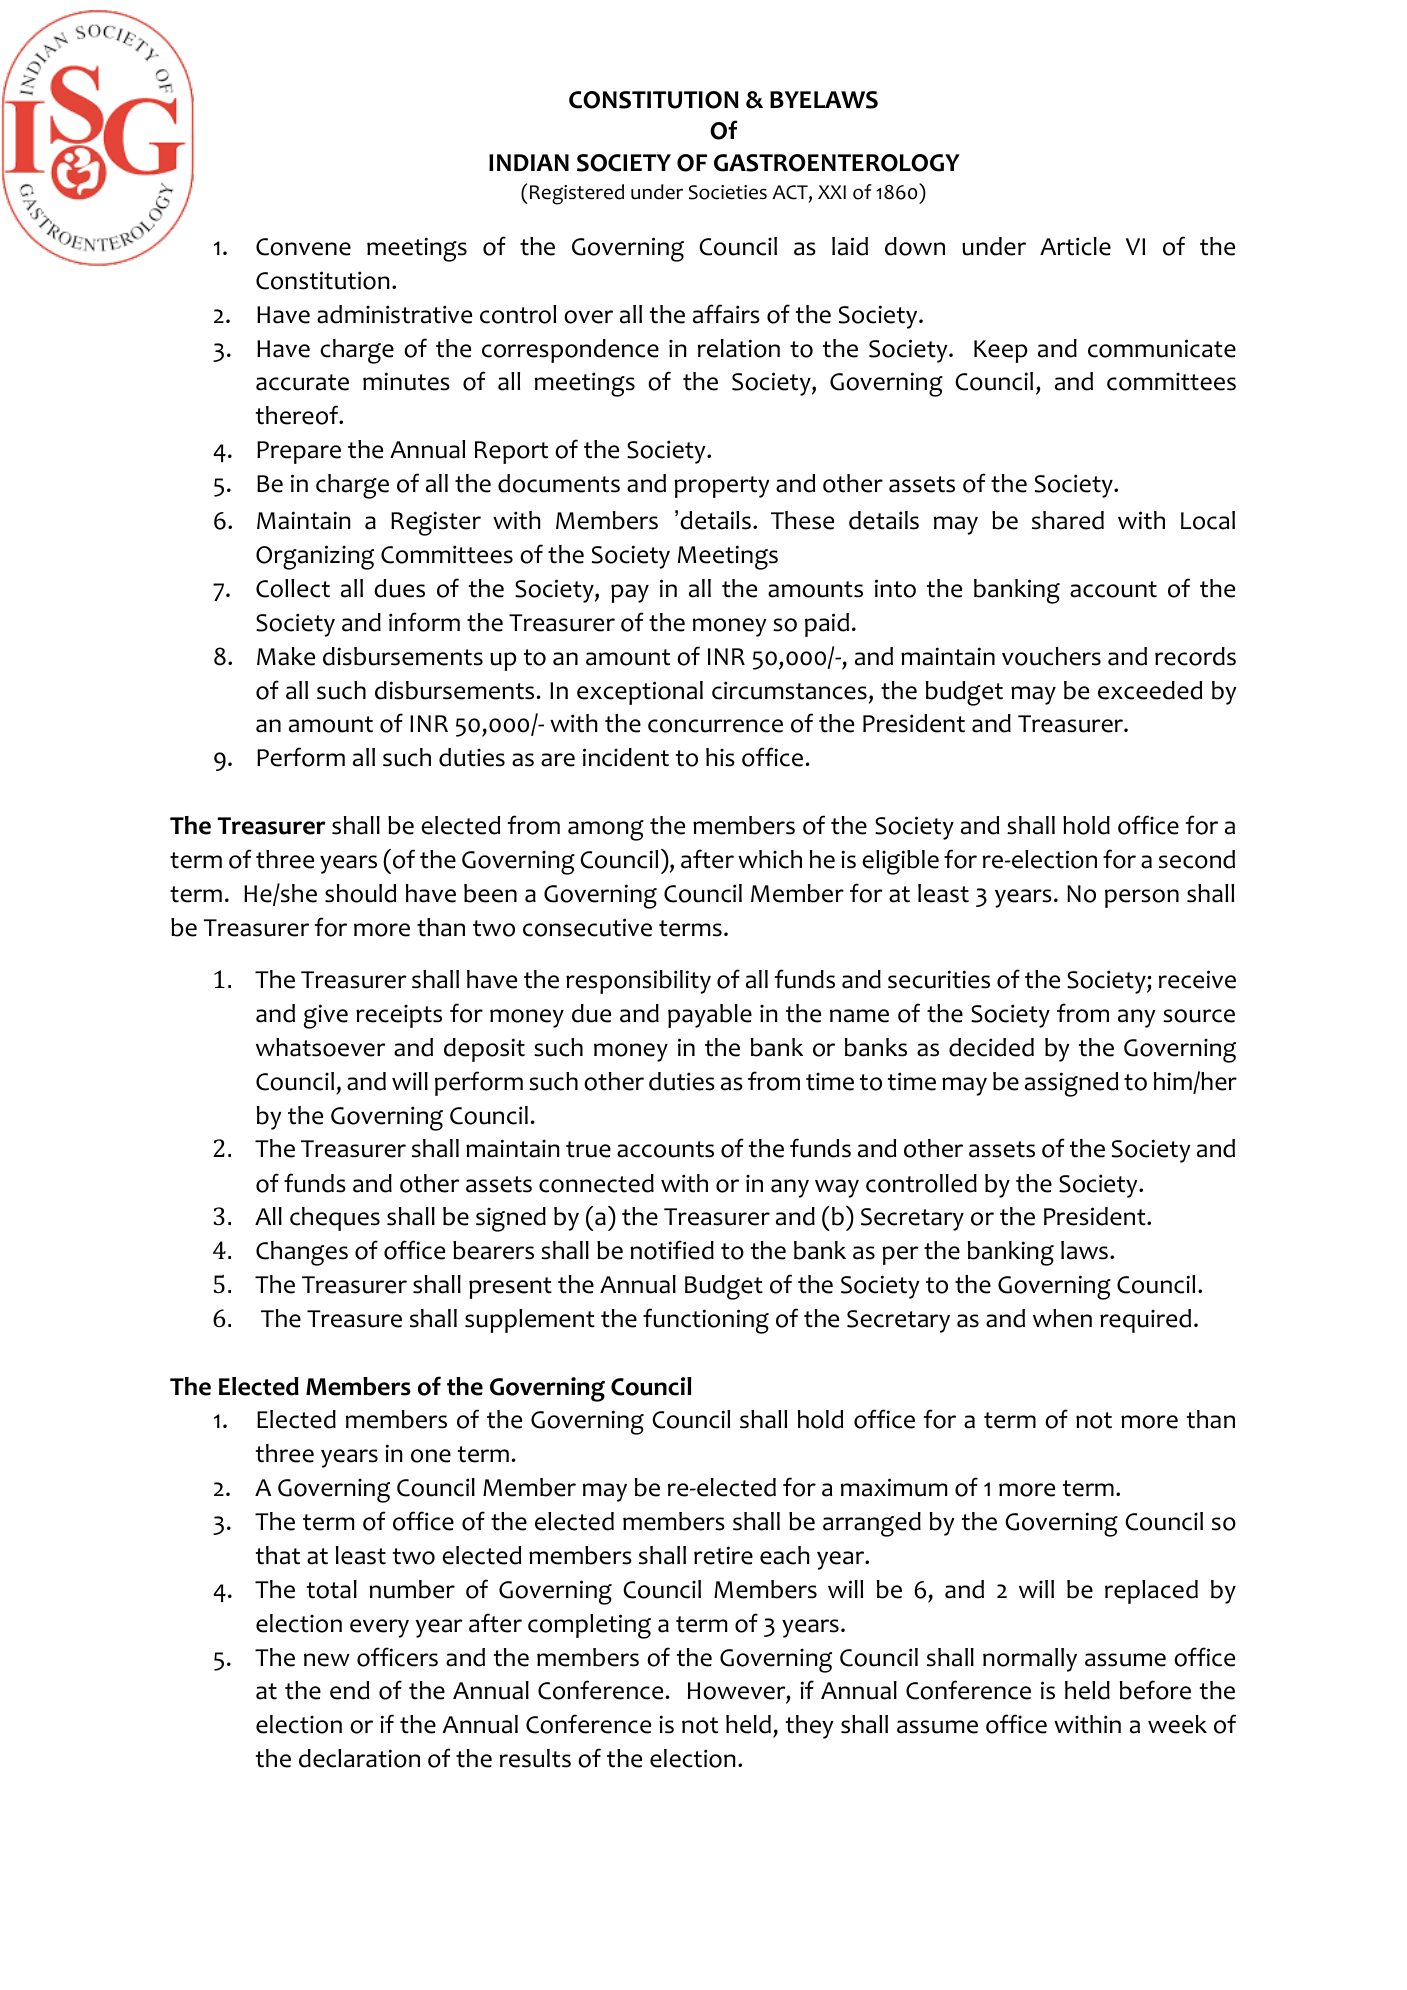 This screenshot has height=1990, width=1407. Describe the element at coordinates (810, 1727) in the screenshot. I see `they` at that location.
